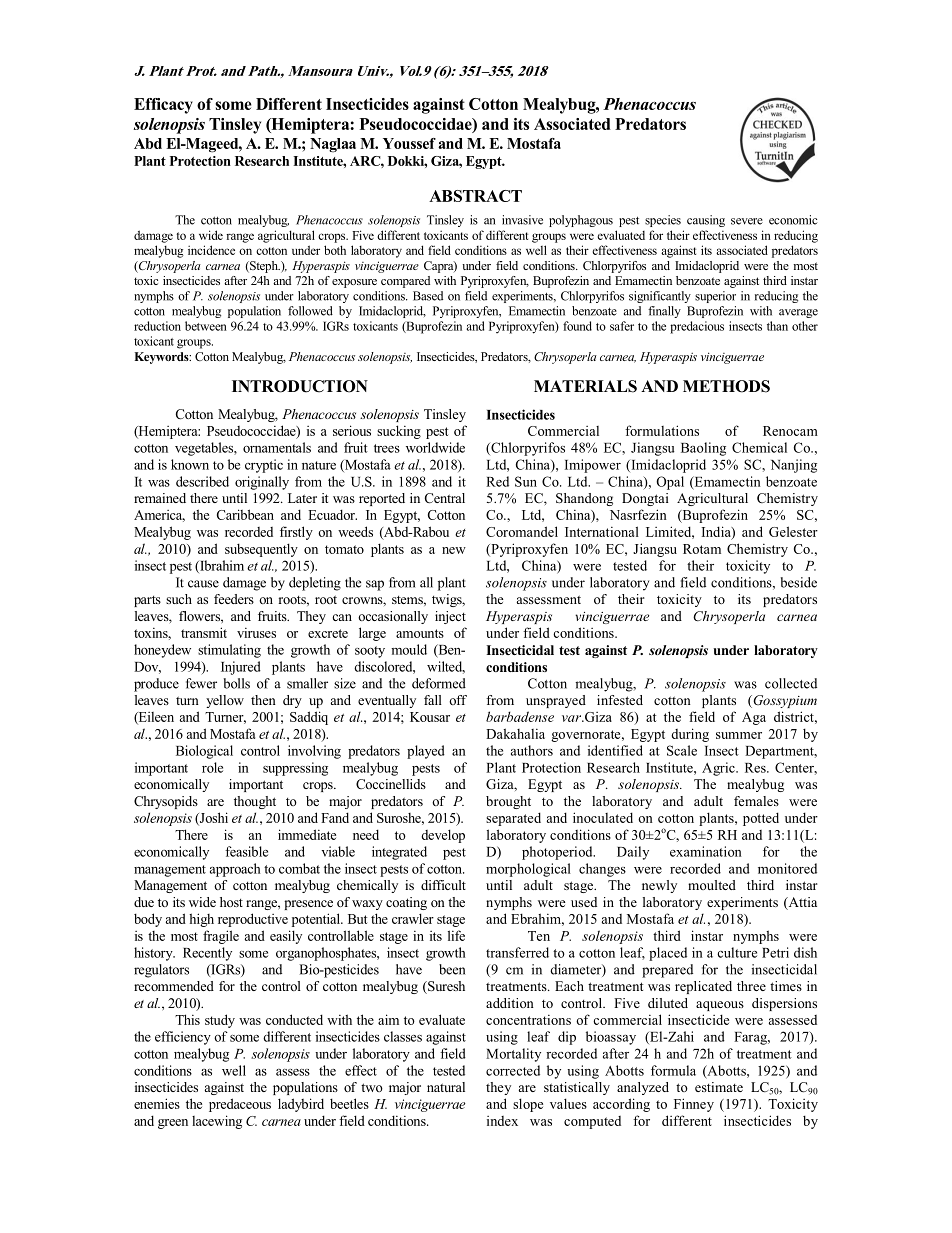 The image size is (952, 1233). Describe the element at coordinates (212, 767) in the screenshot. I see `role` at that location.
